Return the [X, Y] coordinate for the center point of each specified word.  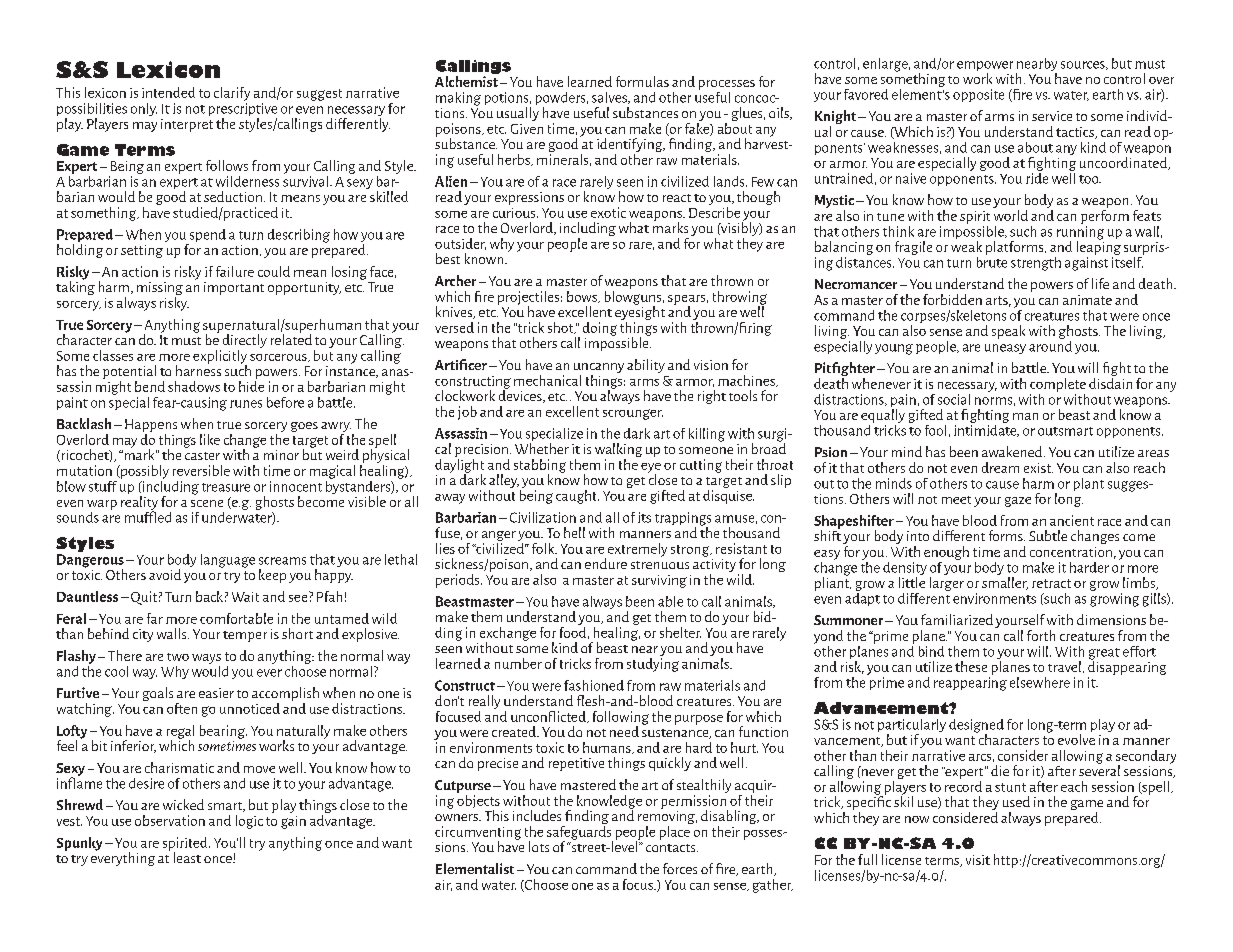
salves [610, 98]
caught [577, 497]
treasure [226, 487]
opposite [978, 95]
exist [1038, 468]
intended [168, 92]
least [187, 857]
